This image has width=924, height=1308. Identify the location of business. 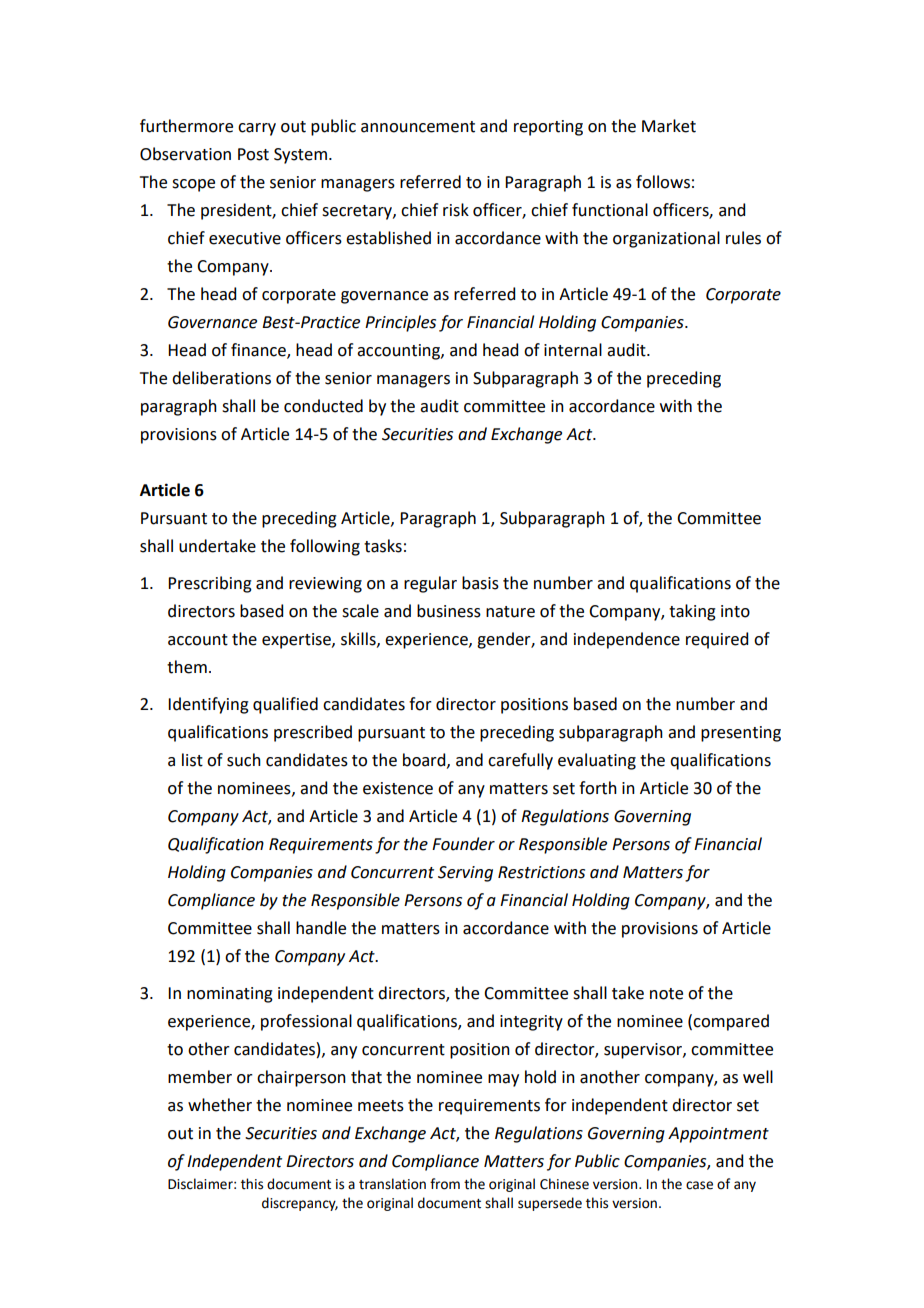
(449, 611).
